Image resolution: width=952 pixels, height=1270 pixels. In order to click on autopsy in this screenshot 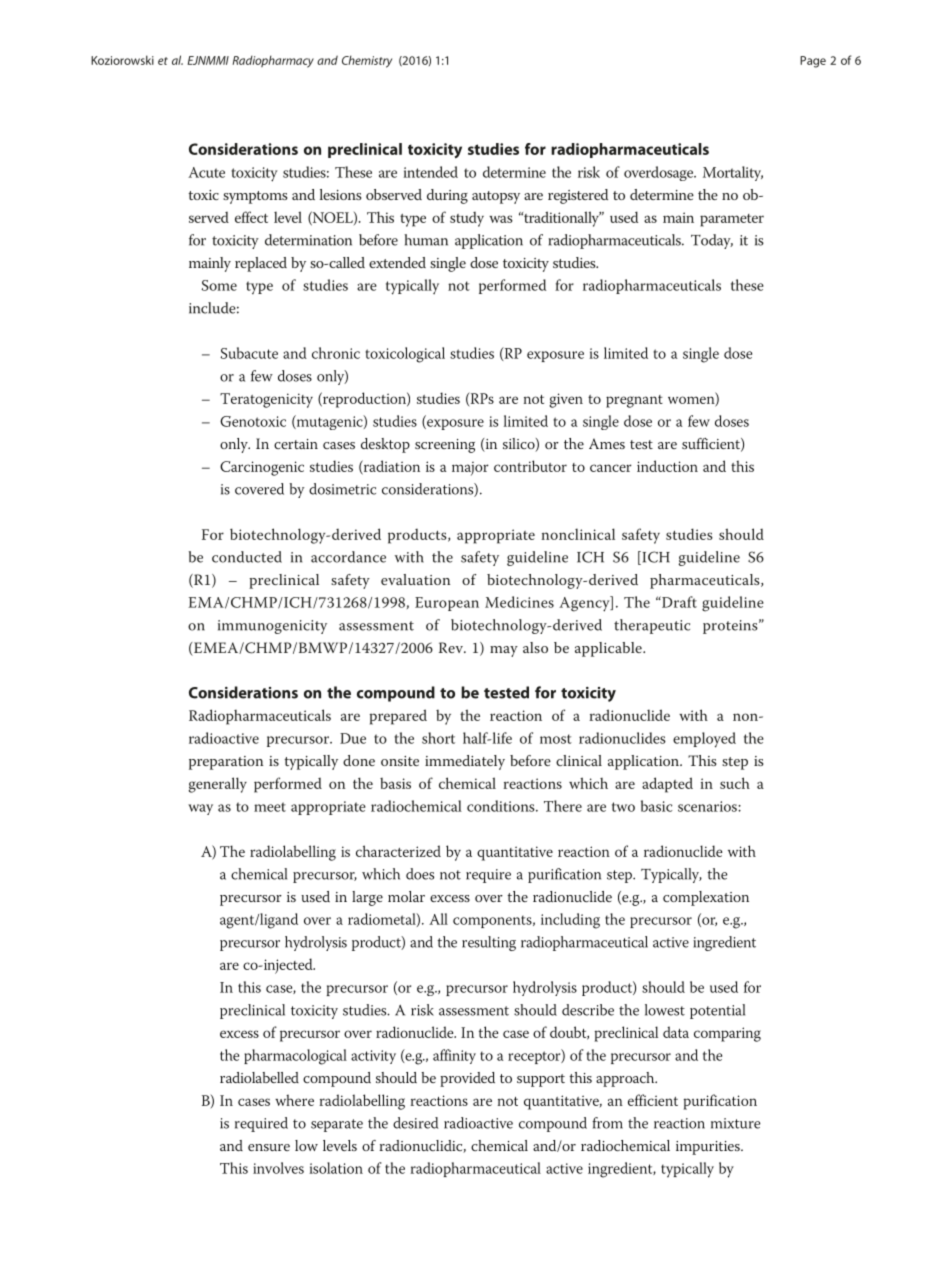, I will do `click(496, 197)`.
